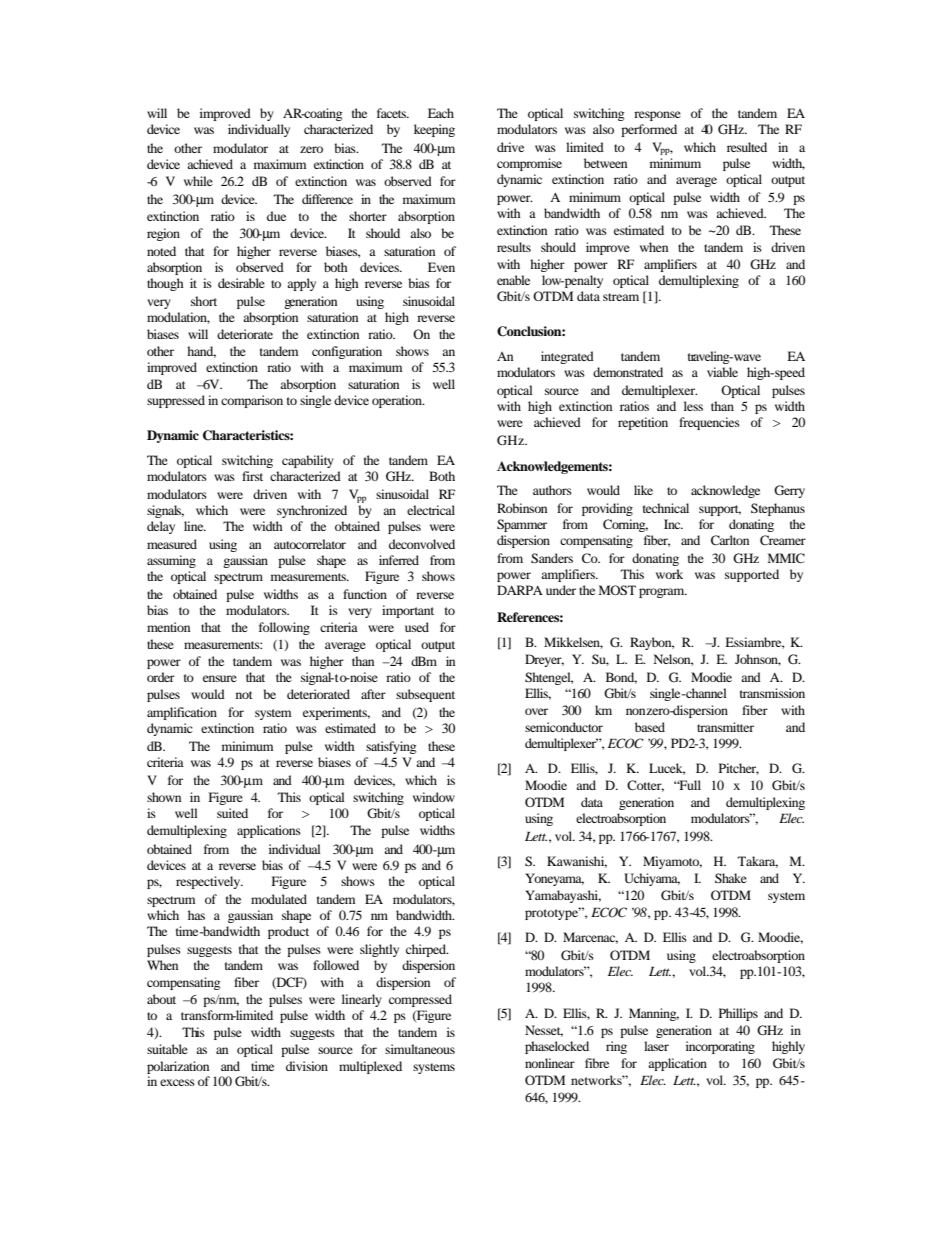 This screenshot has height=1233, width=952. I want to click on simultaneous, so click(420, 1049).
